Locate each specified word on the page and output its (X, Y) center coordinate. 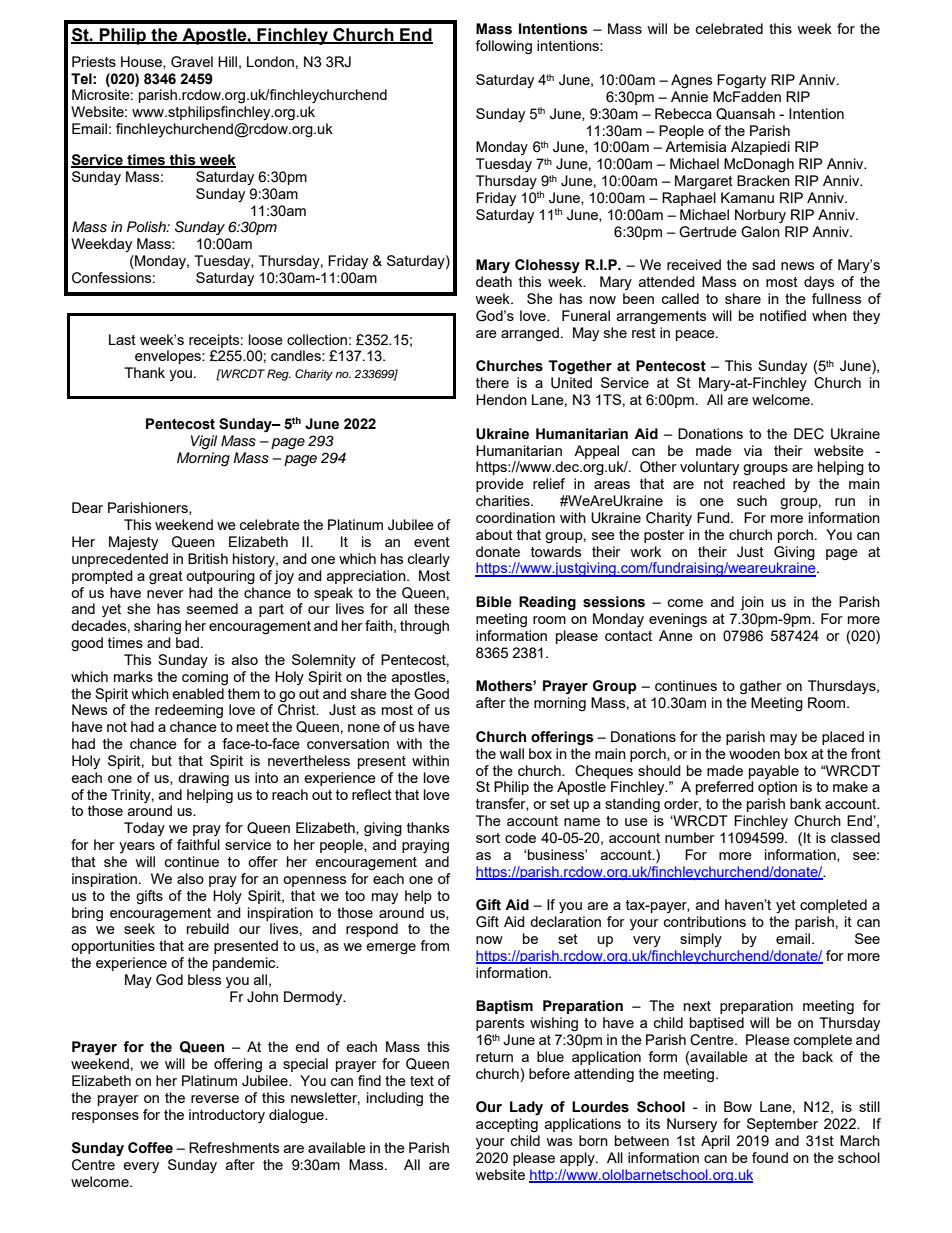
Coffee (150, 1148)
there (492, 382)
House (142, 62)
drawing (203, 779)
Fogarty (741, 81)
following (503, 47)
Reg (279, 375)
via (753, 450)
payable (774, 772)
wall (511, 753)
